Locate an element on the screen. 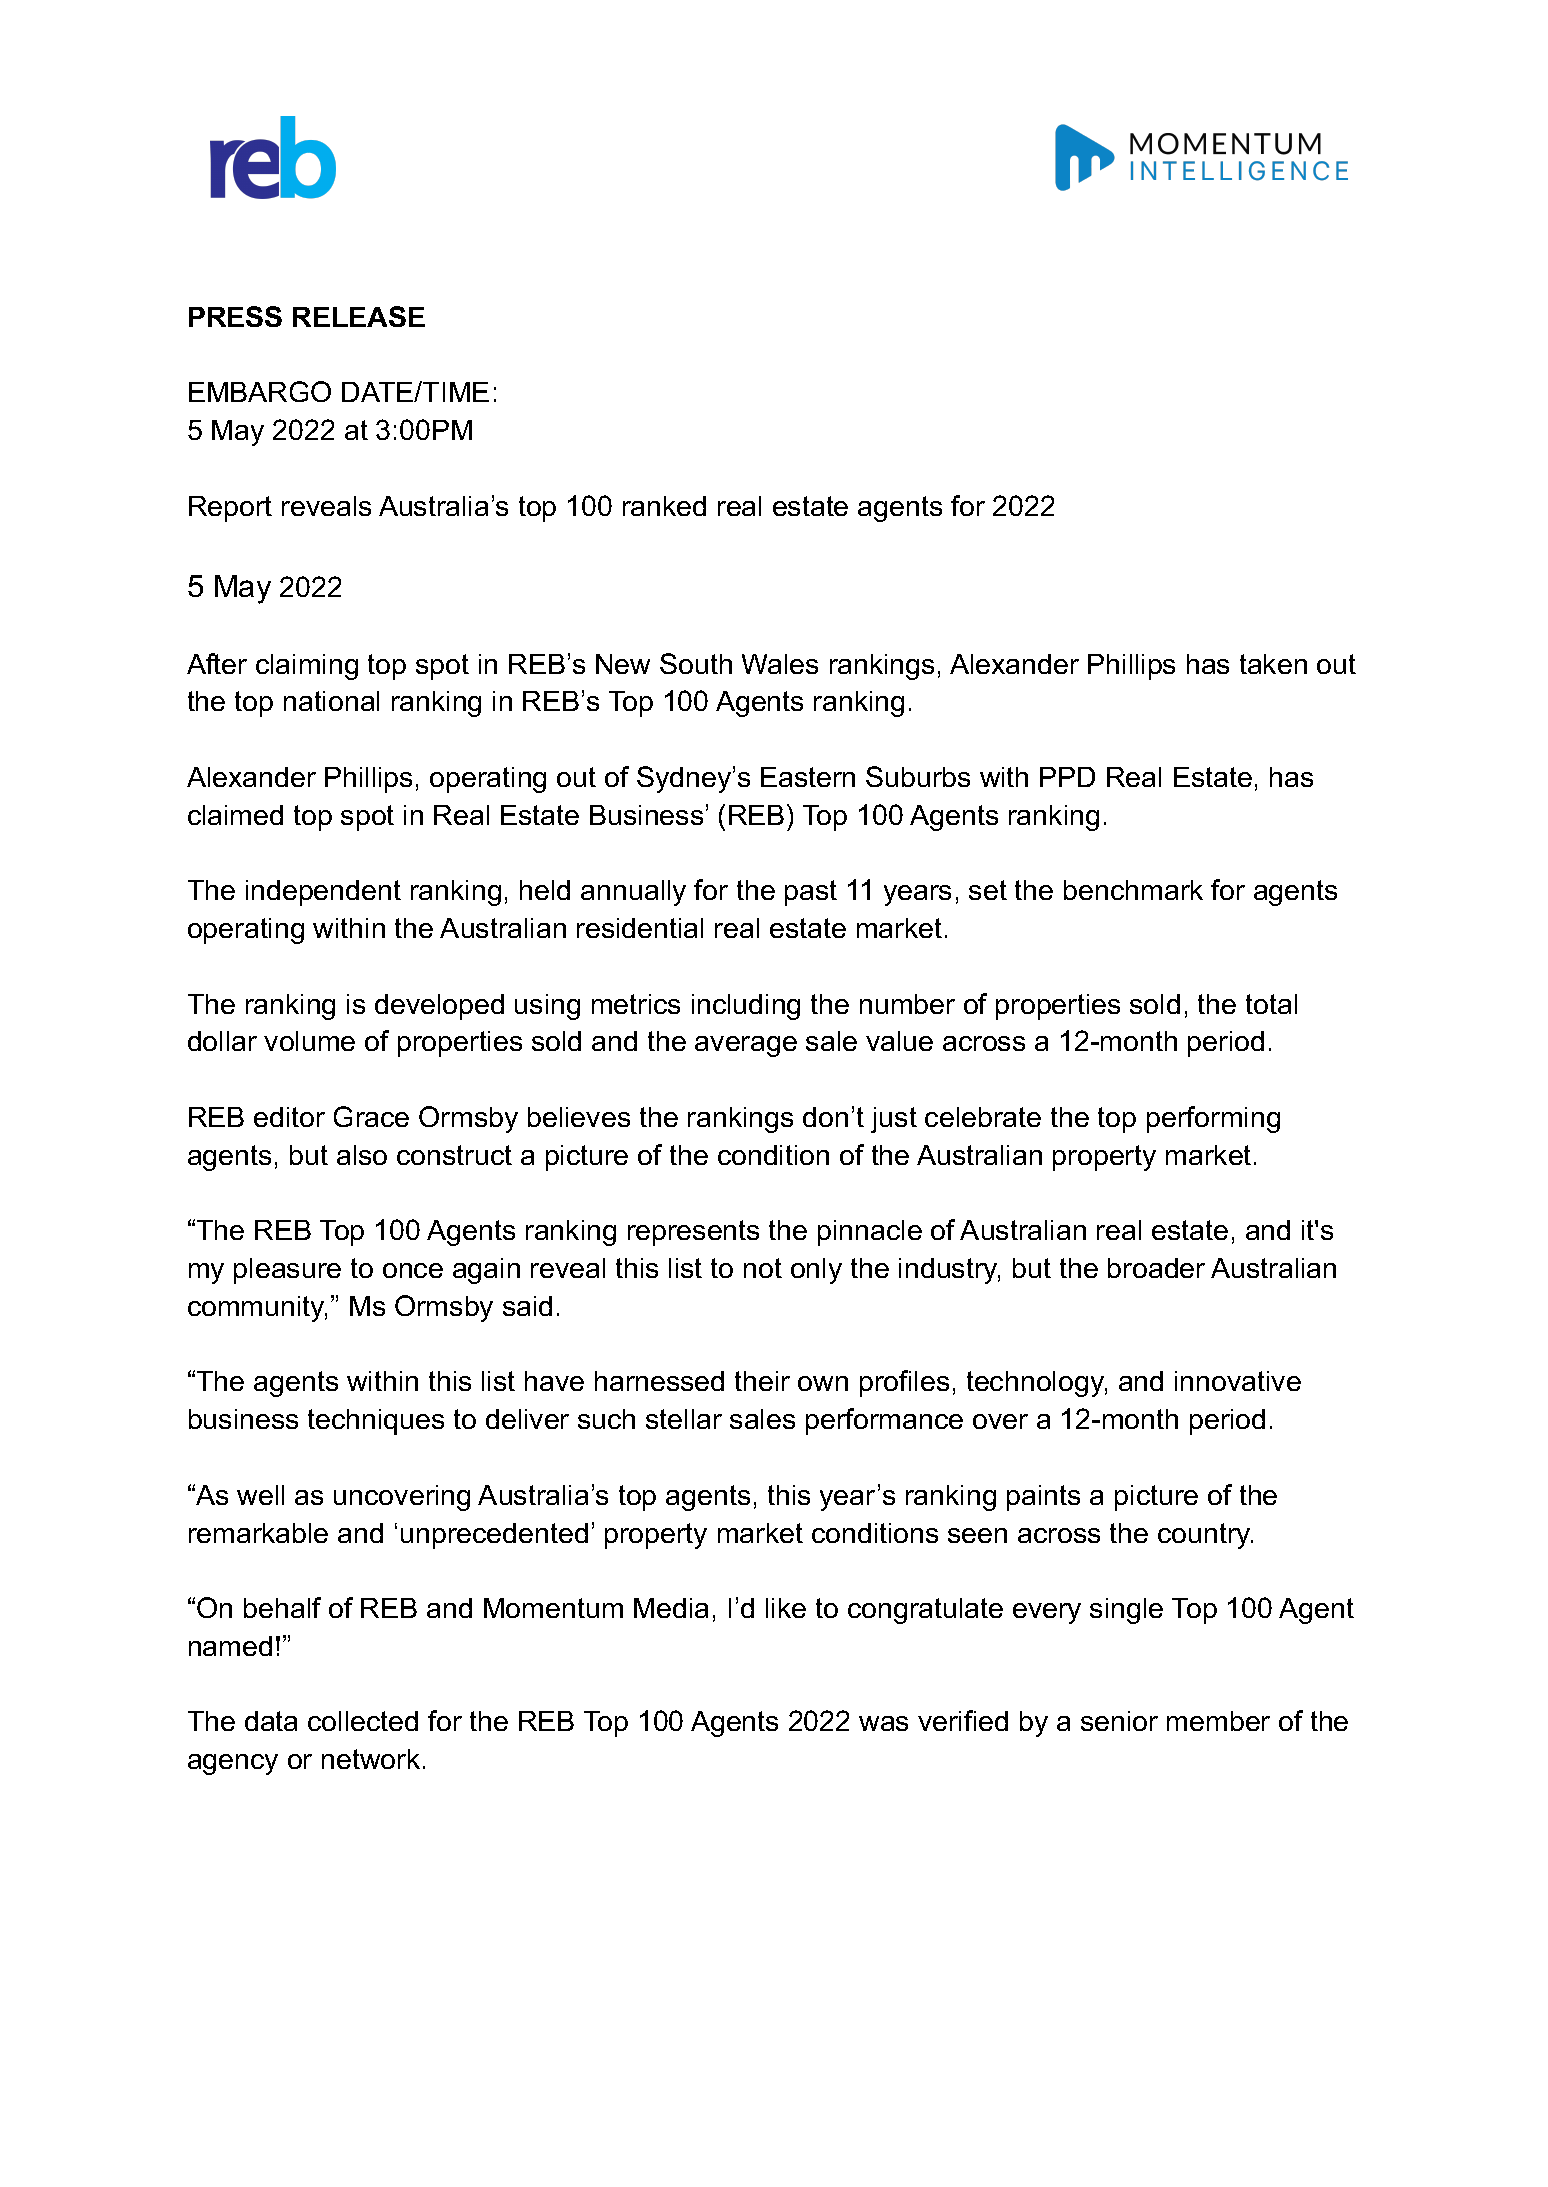 The image size is (1548, 2187). ranked is located at coordinates (664, 506).
